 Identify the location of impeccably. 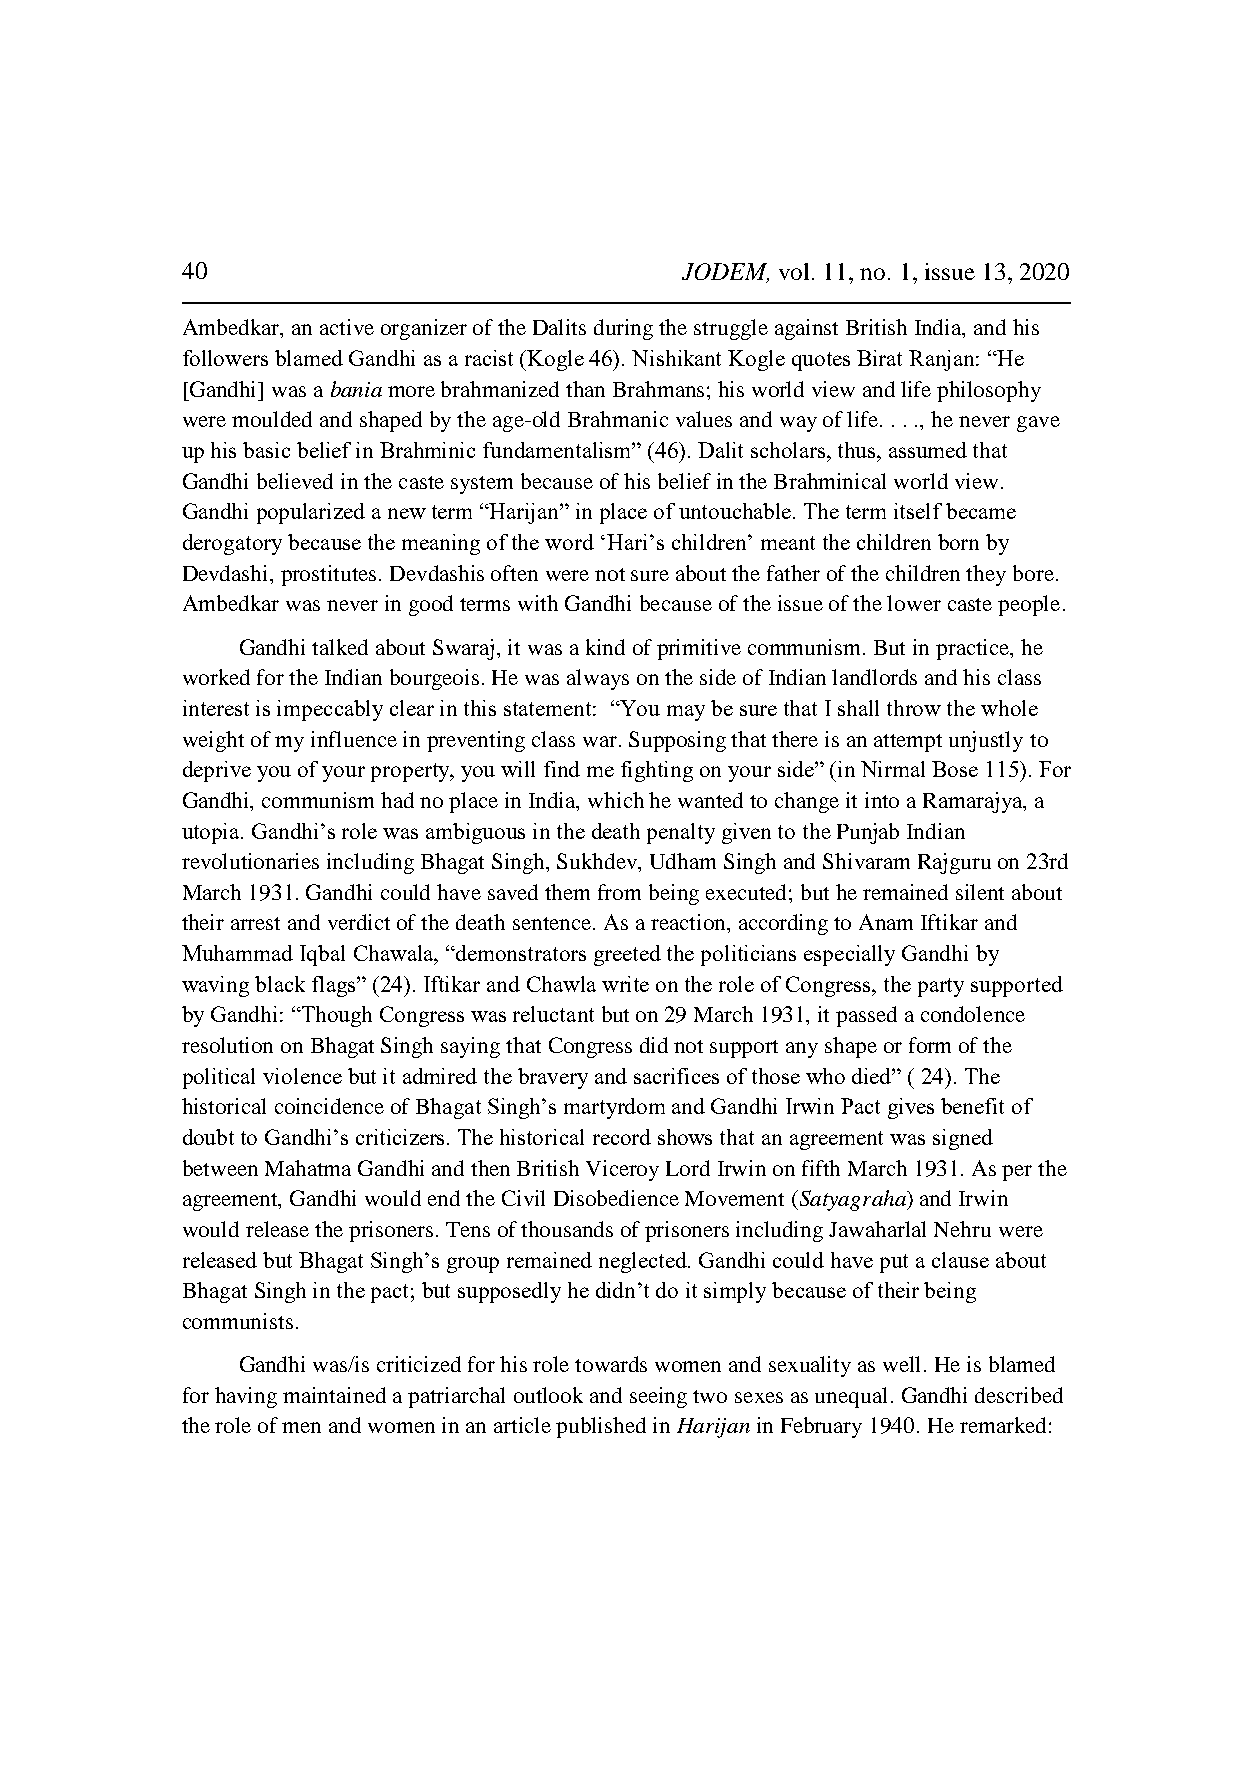
(330, 710).
